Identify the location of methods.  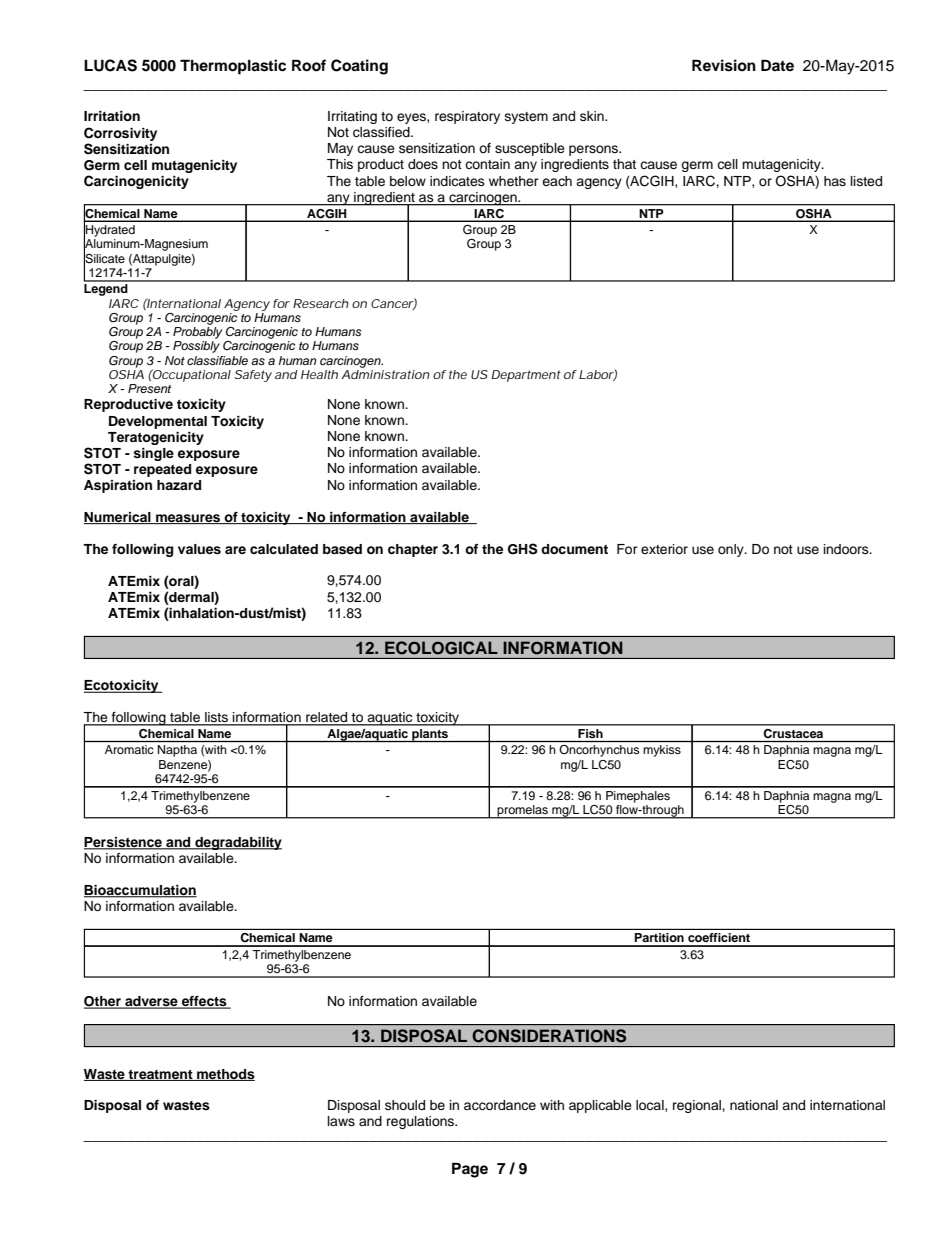
(225, 1075).
